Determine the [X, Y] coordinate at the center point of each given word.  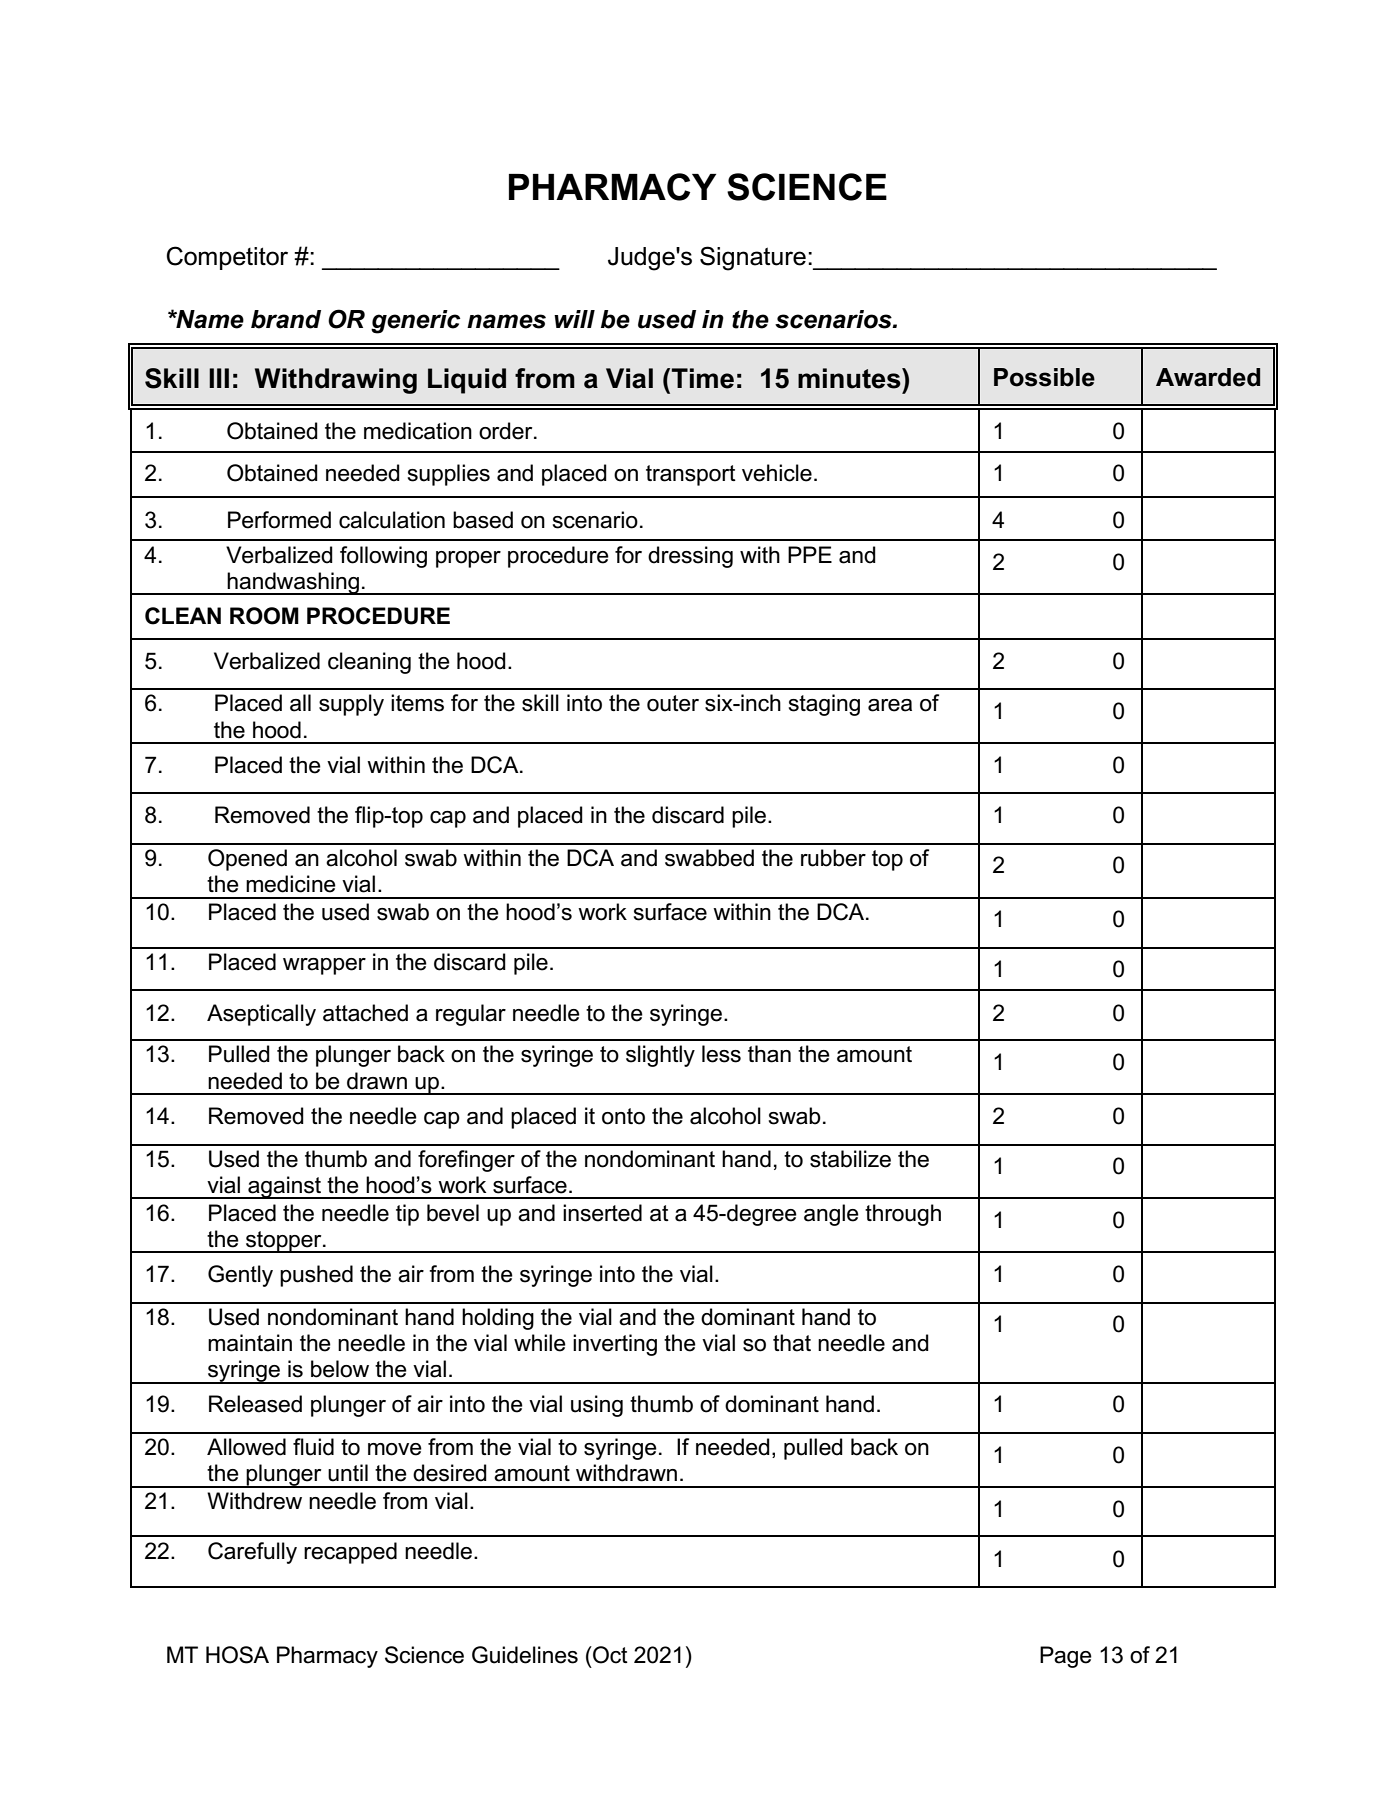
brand [286, 319]
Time [701, 378]
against [285, 1187]
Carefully [252, 1553]
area [890, 705]
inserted [602, 1213]
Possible [1044, 377]
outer [673, 703]
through [903, 1215]
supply [351, 705]
